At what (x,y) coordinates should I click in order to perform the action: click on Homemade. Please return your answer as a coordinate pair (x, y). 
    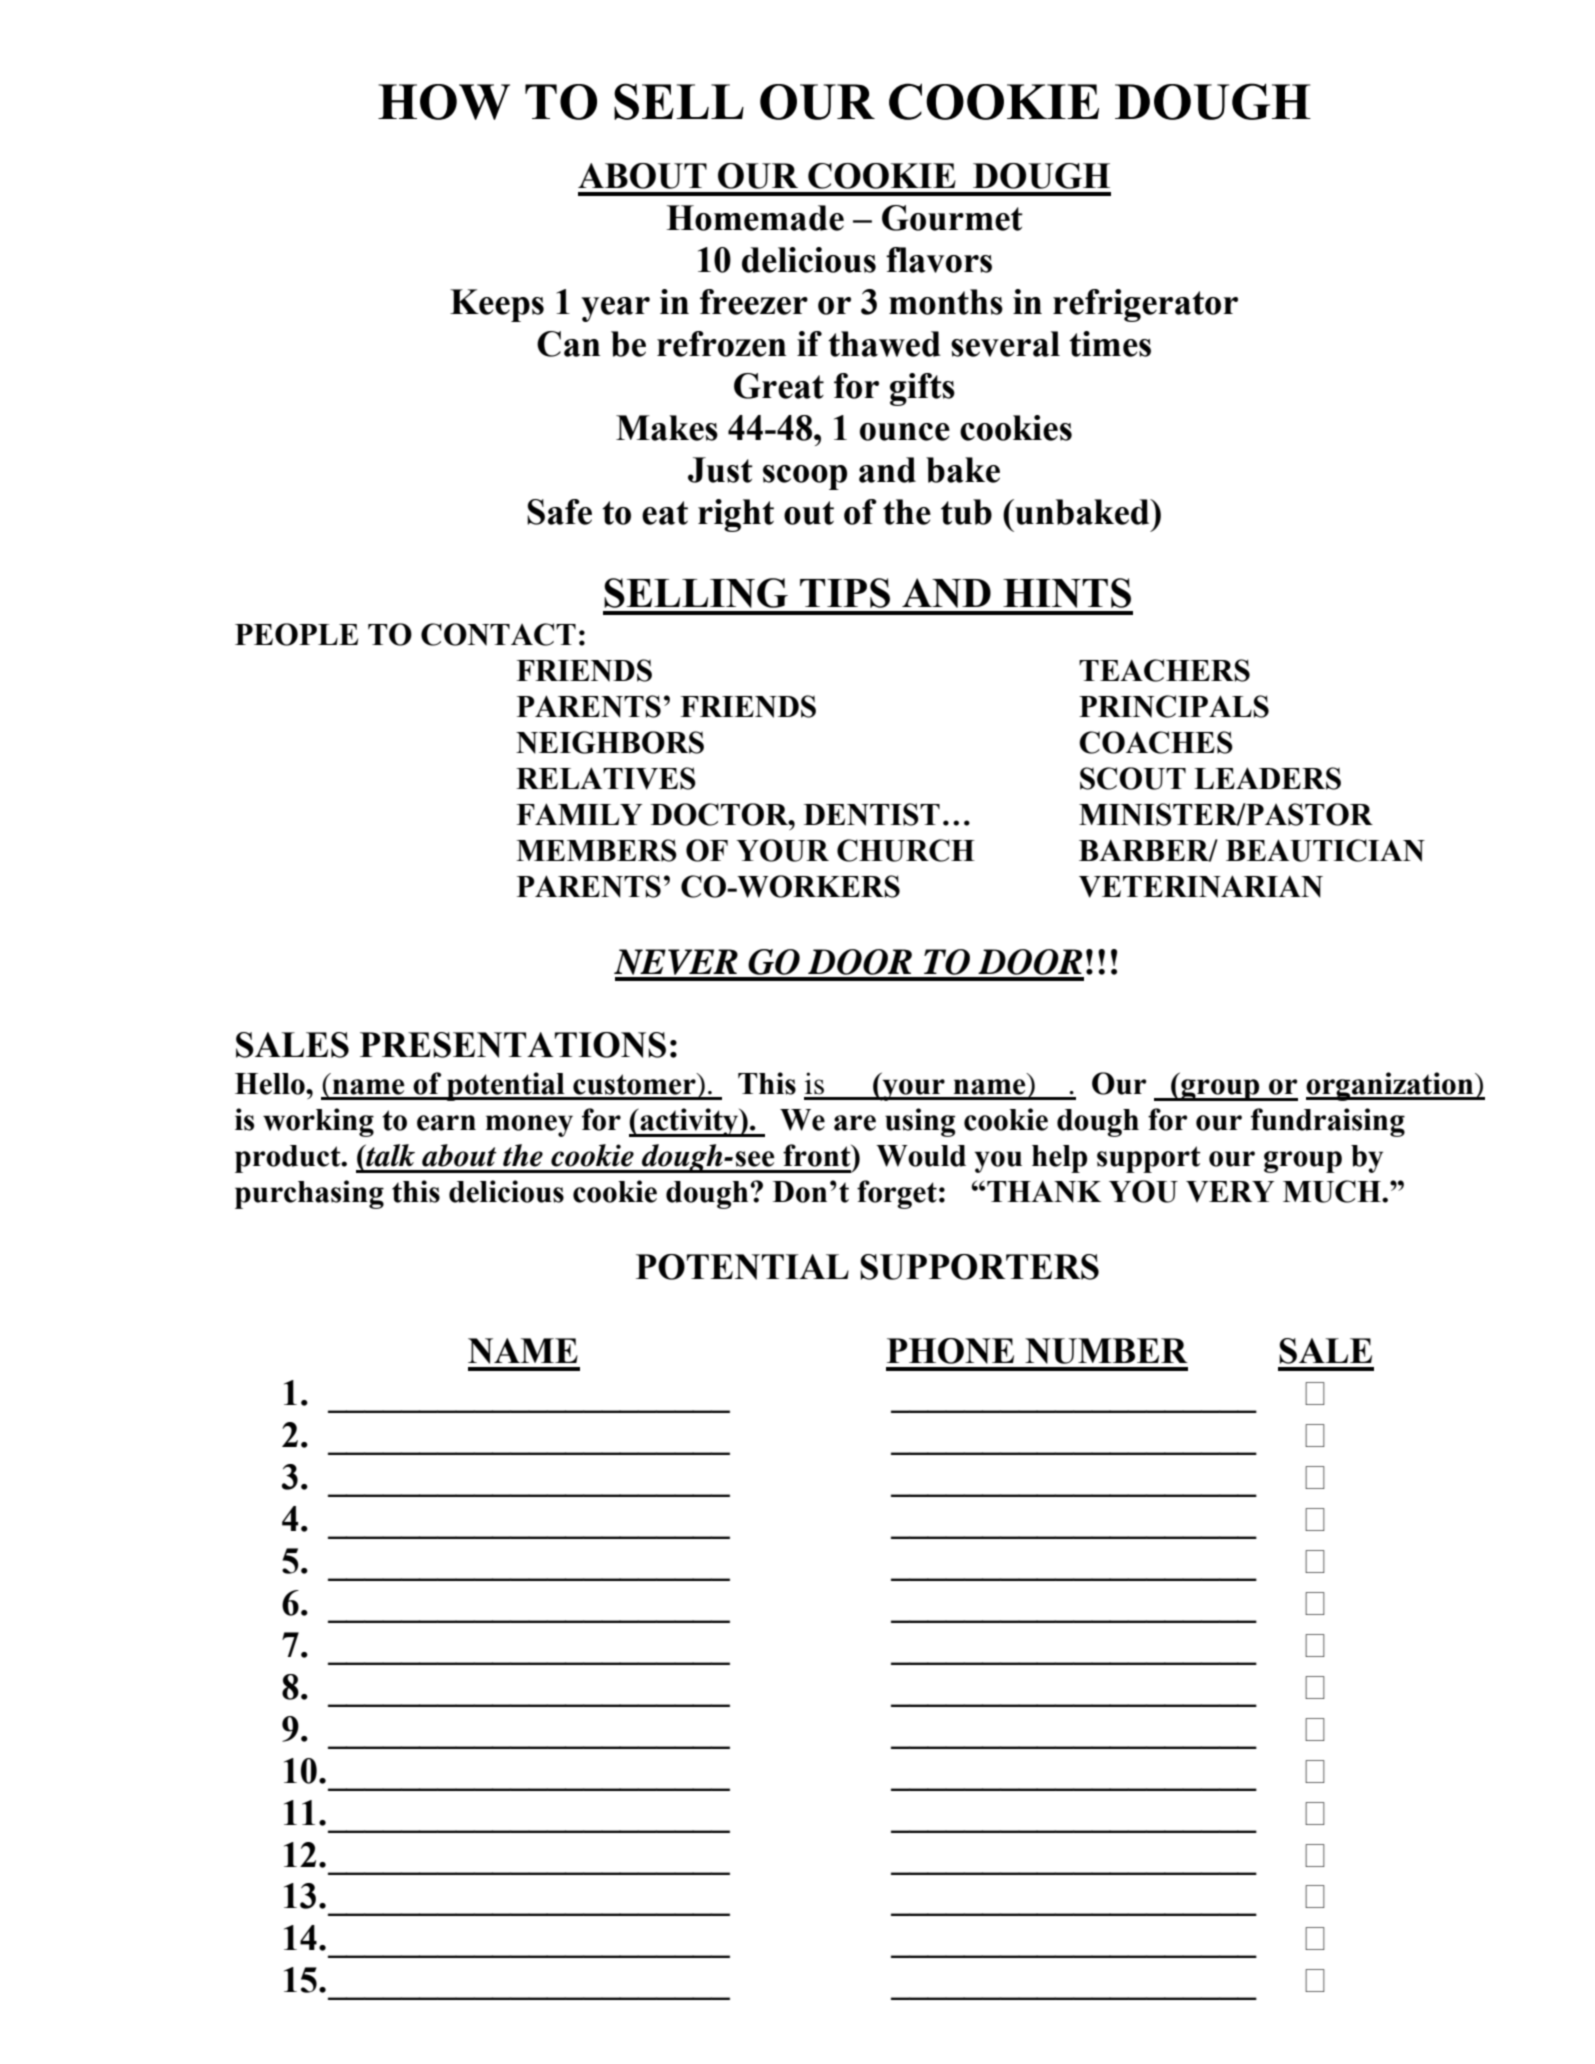
    Looking at the image, I should click on (755, 218).
